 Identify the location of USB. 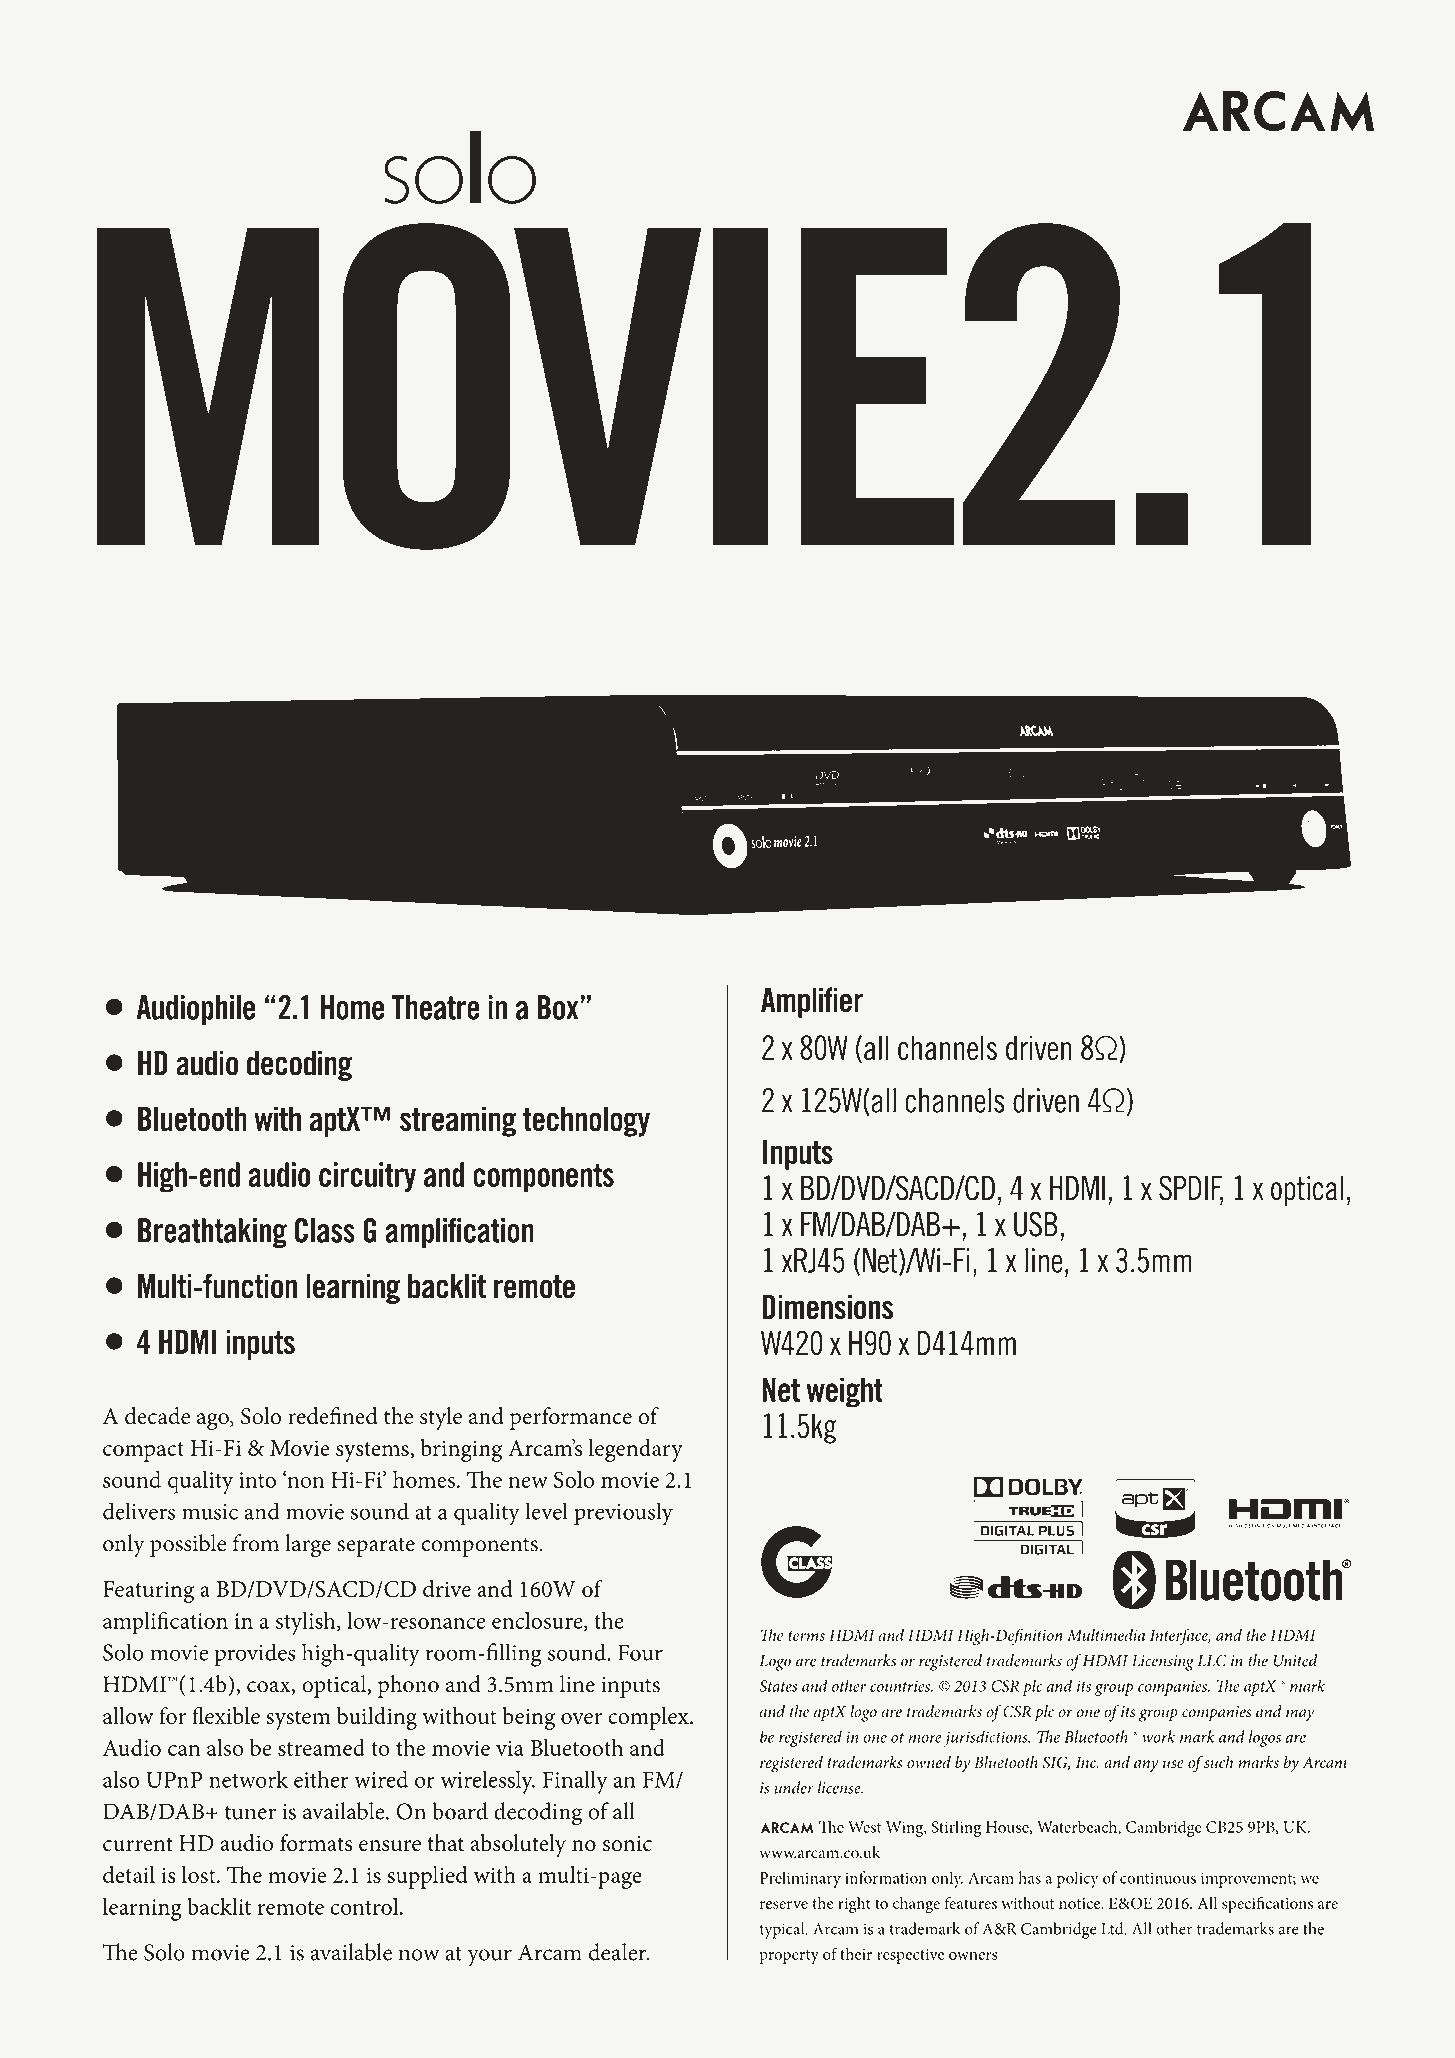
(1036, 1224).
